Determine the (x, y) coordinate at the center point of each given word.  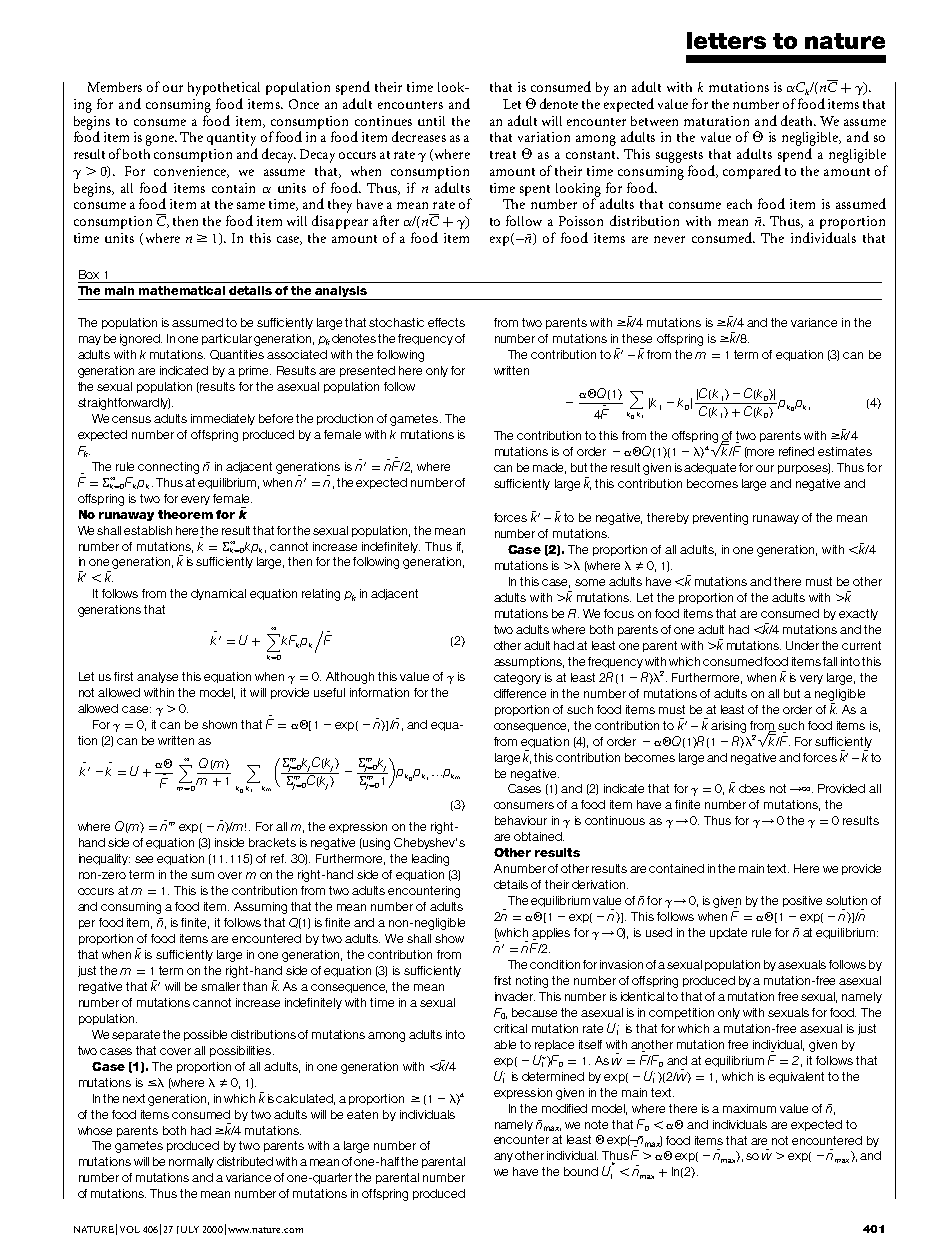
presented (367, 371)
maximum (749, 1108)
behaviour (521, 820)
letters (726, 40)
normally (191, 1162)
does (752, 788)
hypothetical (224, 89)
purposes (804, 468)
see (144, 859)
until (431, 121)
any (503, 1157)
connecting (168, 468)
